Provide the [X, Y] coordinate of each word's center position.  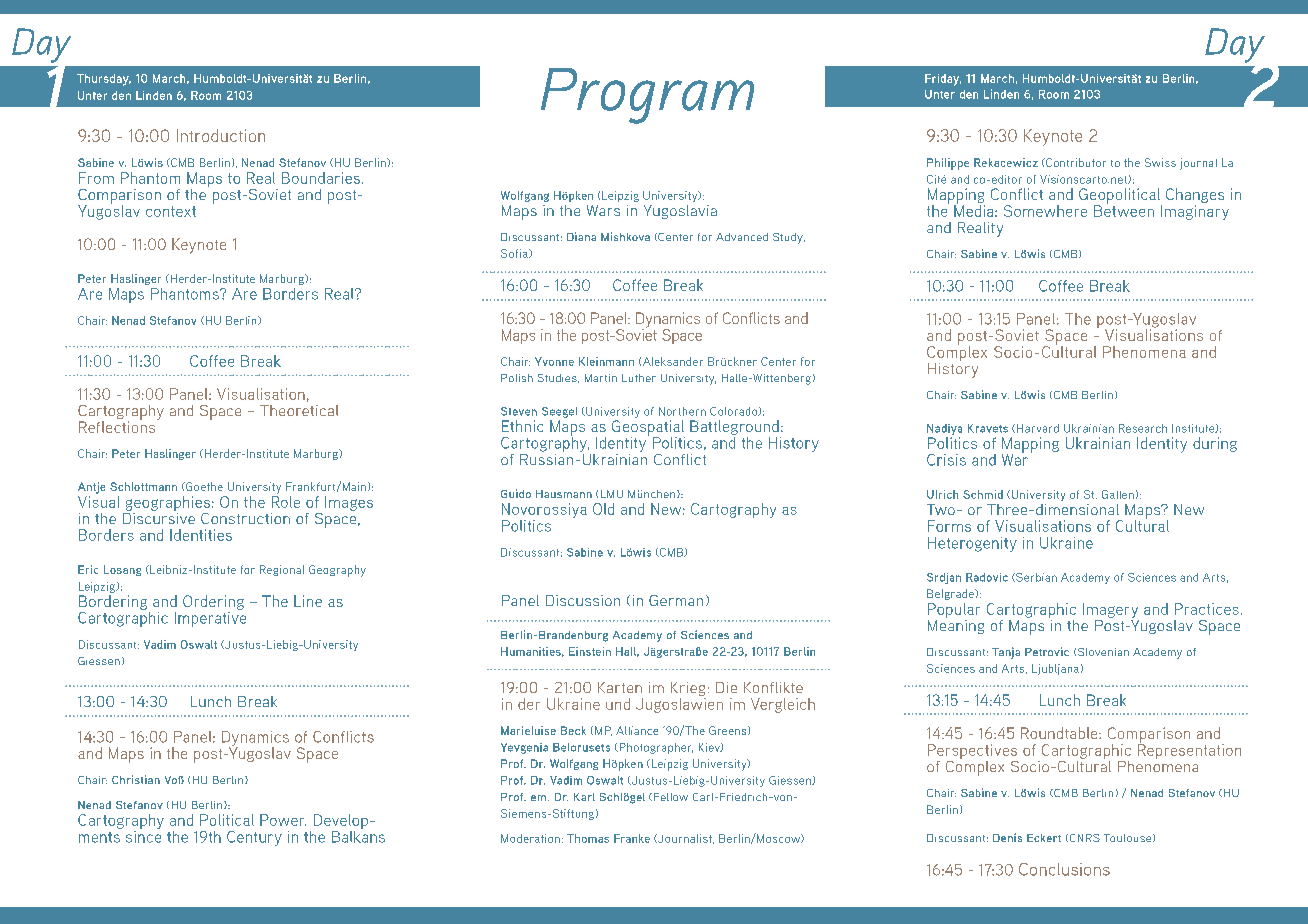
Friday [943, 80]
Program [647, 96]
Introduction [221, 135]
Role [286, 502]
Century [254, 838]
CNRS [1083, 838]
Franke [632, 838]
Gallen [1118, 494]
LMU [612, 494]
